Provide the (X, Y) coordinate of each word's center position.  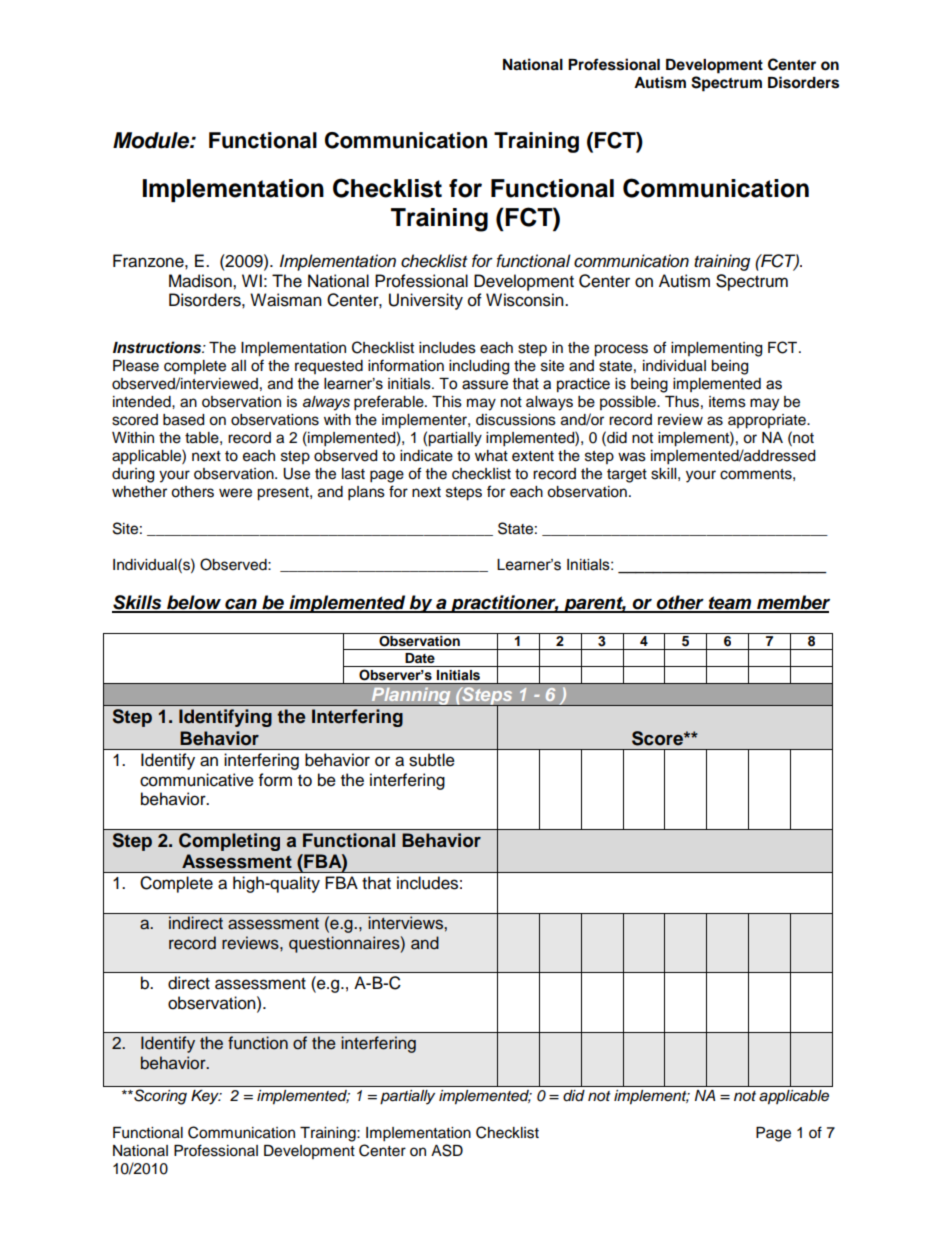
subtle (432, 760)
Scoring (159, 1097)
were (235, 493)
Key (206, 1097)
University (426, 301)
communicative (197, 780)
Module (152, 140)
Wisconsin (526, 300)
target (627, 476)
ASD (447, 1150)
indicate (426, 456)
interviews (406, 923)
